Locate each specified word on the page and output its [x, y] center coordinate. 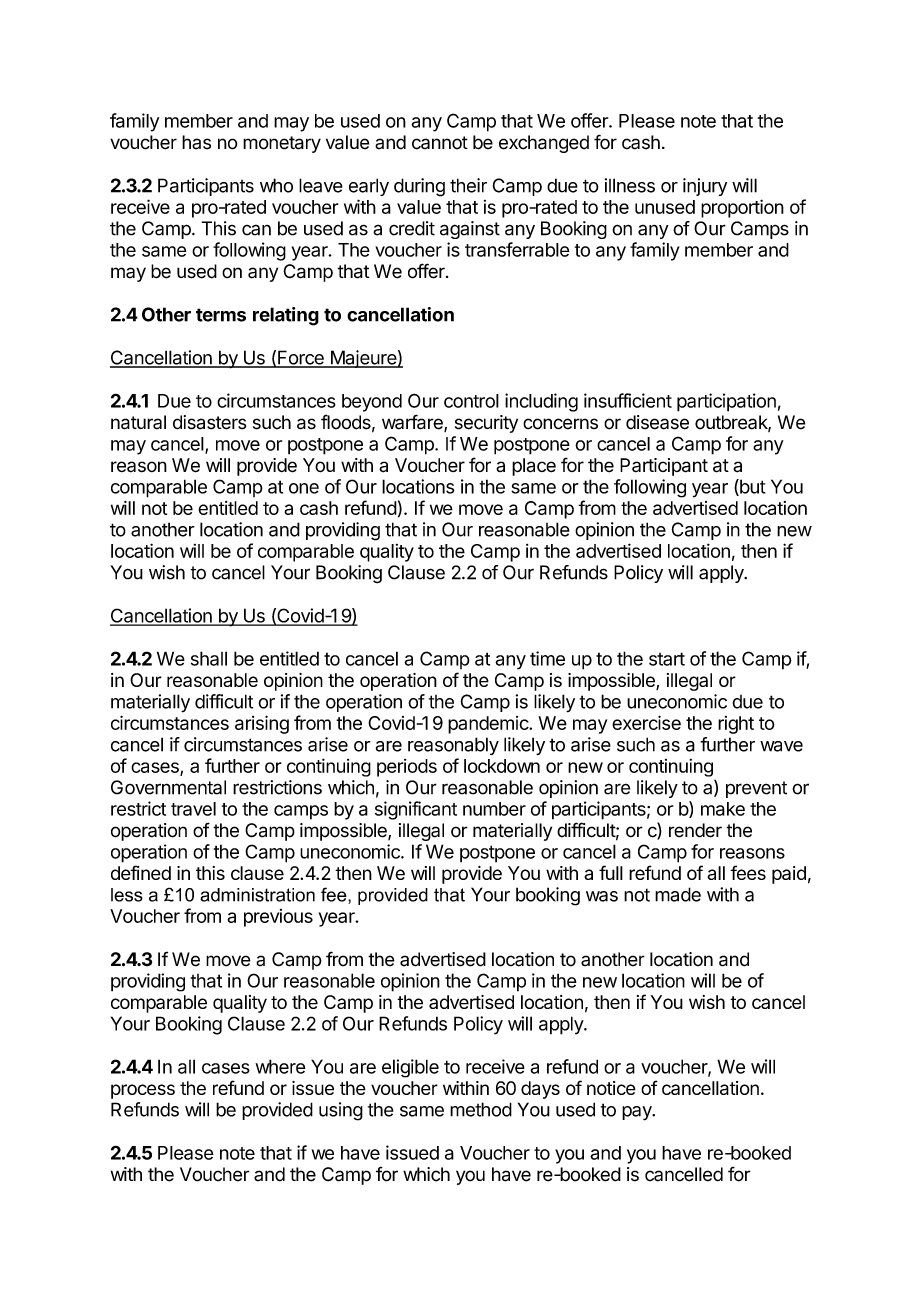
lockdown [502, 766]
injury [705, 187]
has [196, 142]
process [143, 1091]
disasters [209, 422]
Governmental [168, 787]
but [752, 487]
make [723, 809]
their [468, 185]
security [486, 424]
